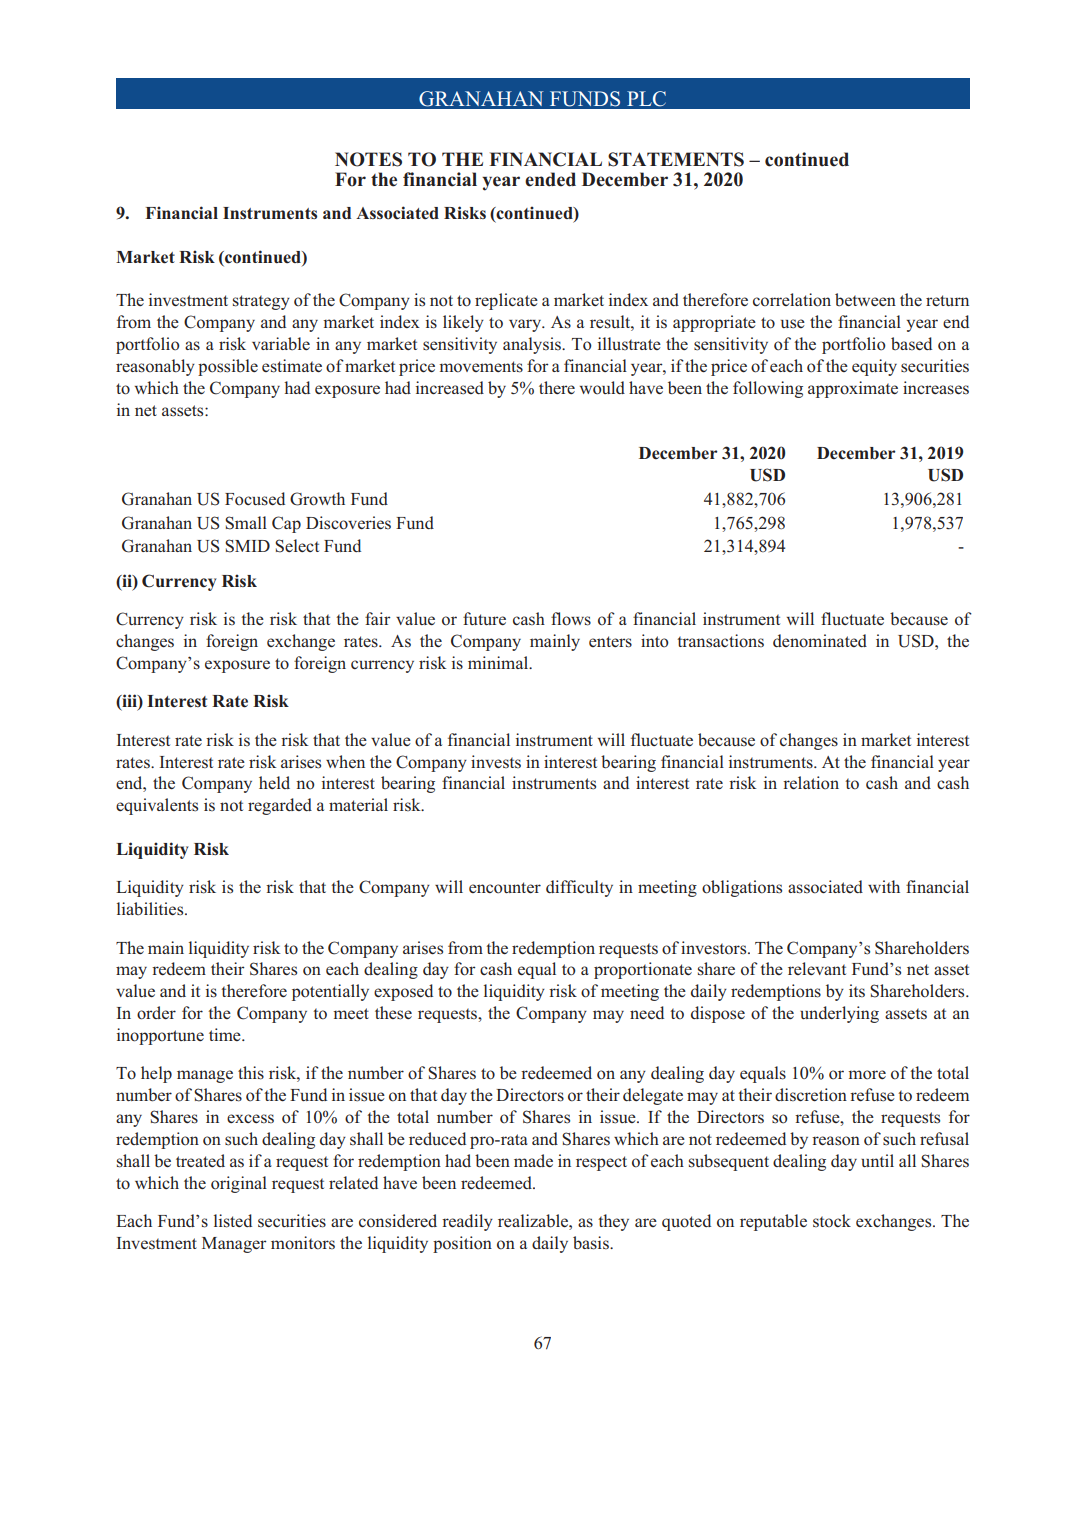  What do you see at coordinates (592, 1243) in the document?
I see `basis` at bounding box center [592, 1243].
